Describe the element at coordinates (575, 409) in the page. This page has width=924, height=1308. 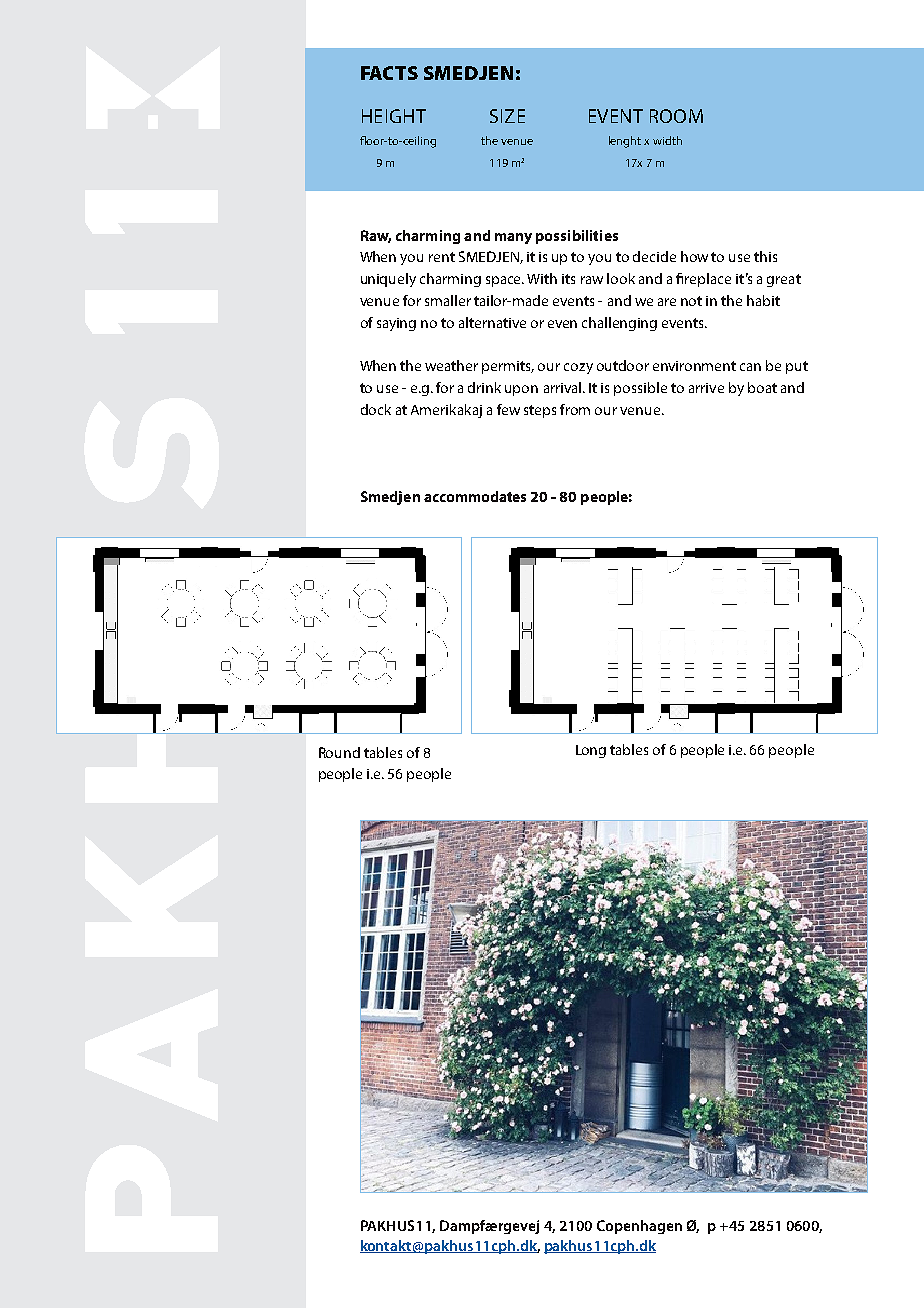
I see `from` at that location.
